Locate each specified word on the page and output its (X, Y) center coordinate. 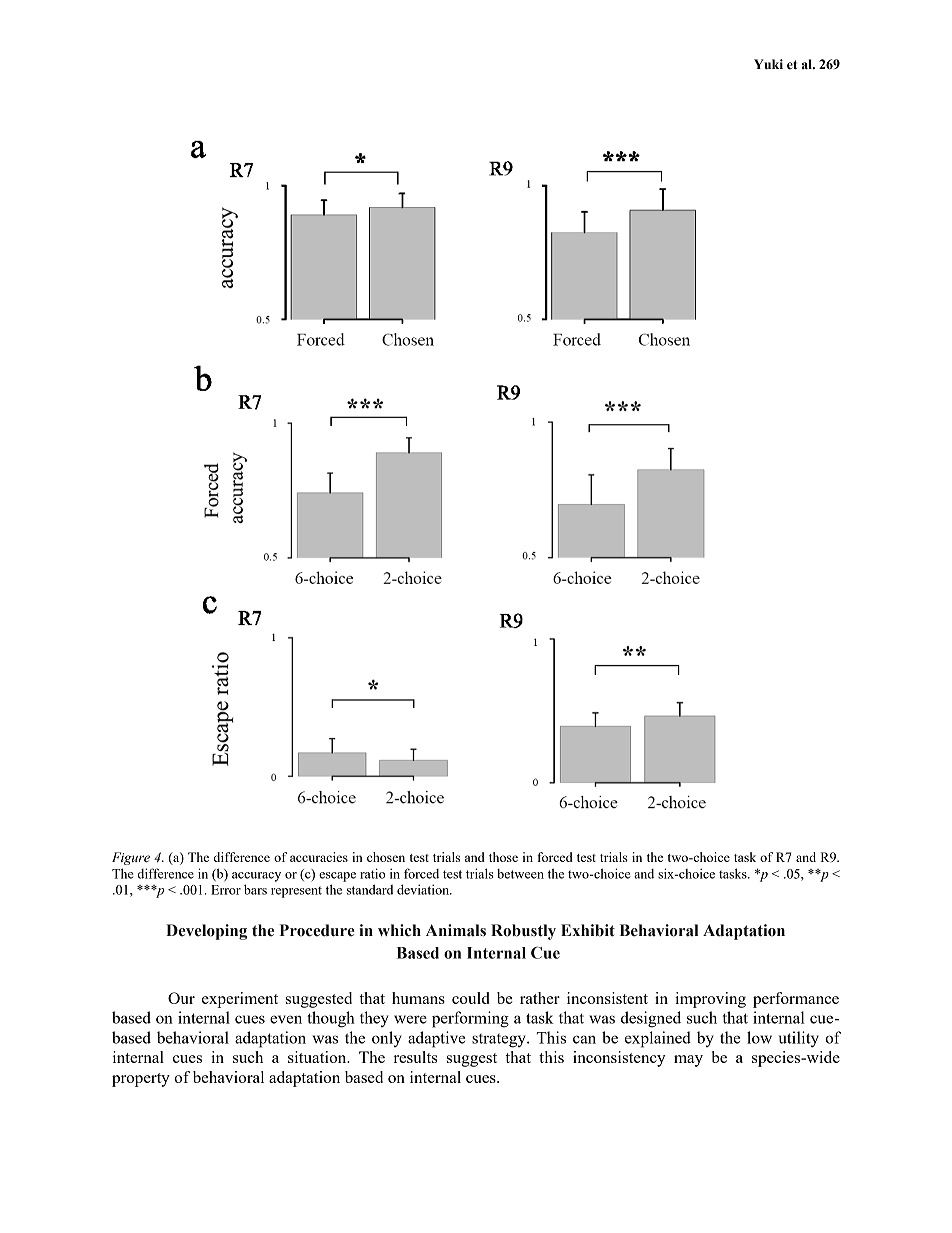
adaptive (436, 1039)
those (503, 857)
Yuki (768, 64)
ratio (372, 873)
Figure (131, 858)
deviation (424, 889)
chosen (386, 857)
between (520, 874)
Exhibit (588, 930)
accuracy (256, 877)
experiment (240, 1000)
